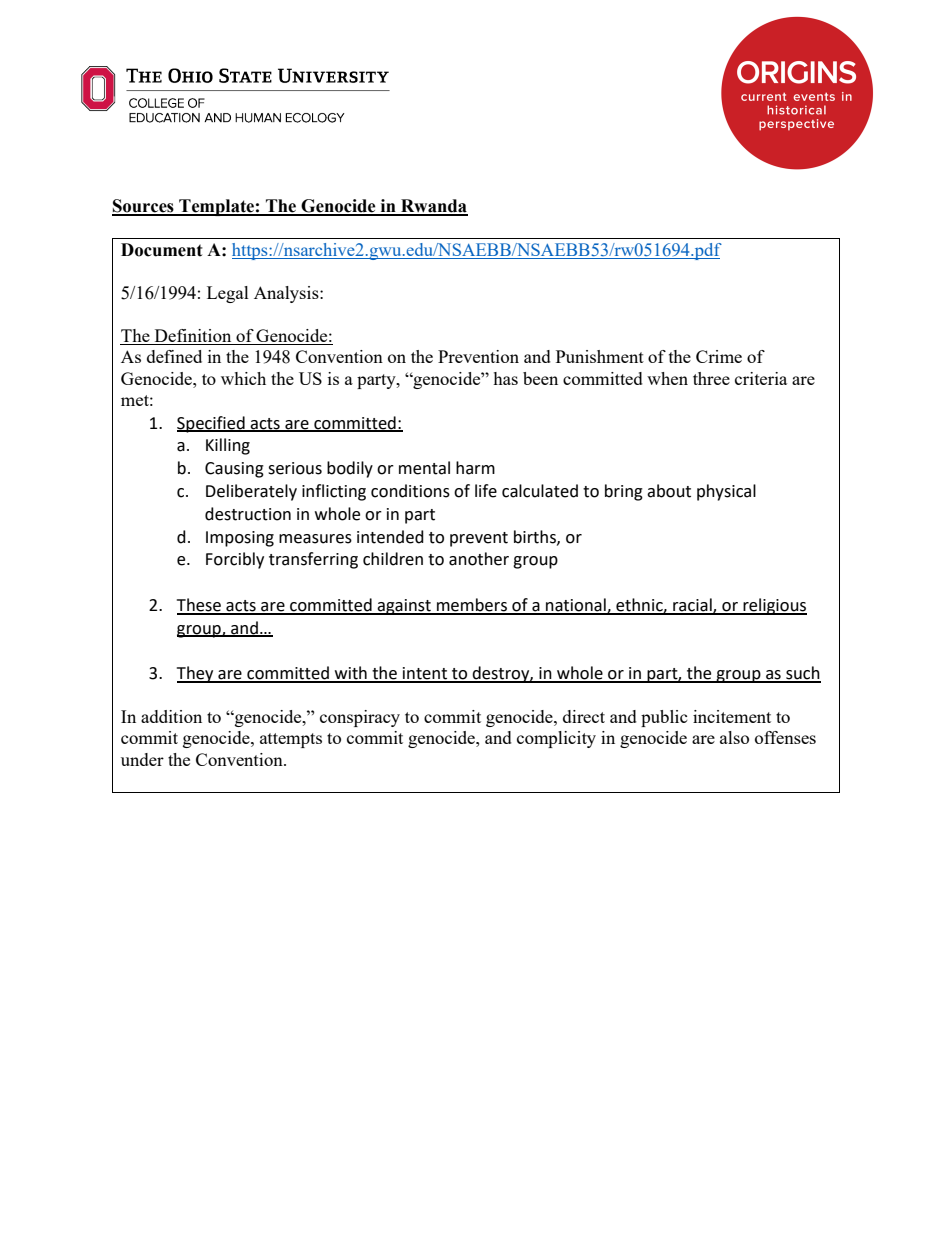 This screenshot has height=1233, width=952. What do you see at coordinates (472, 606) in the screenshot?
I see `members` at bounding box center [472, 606].
